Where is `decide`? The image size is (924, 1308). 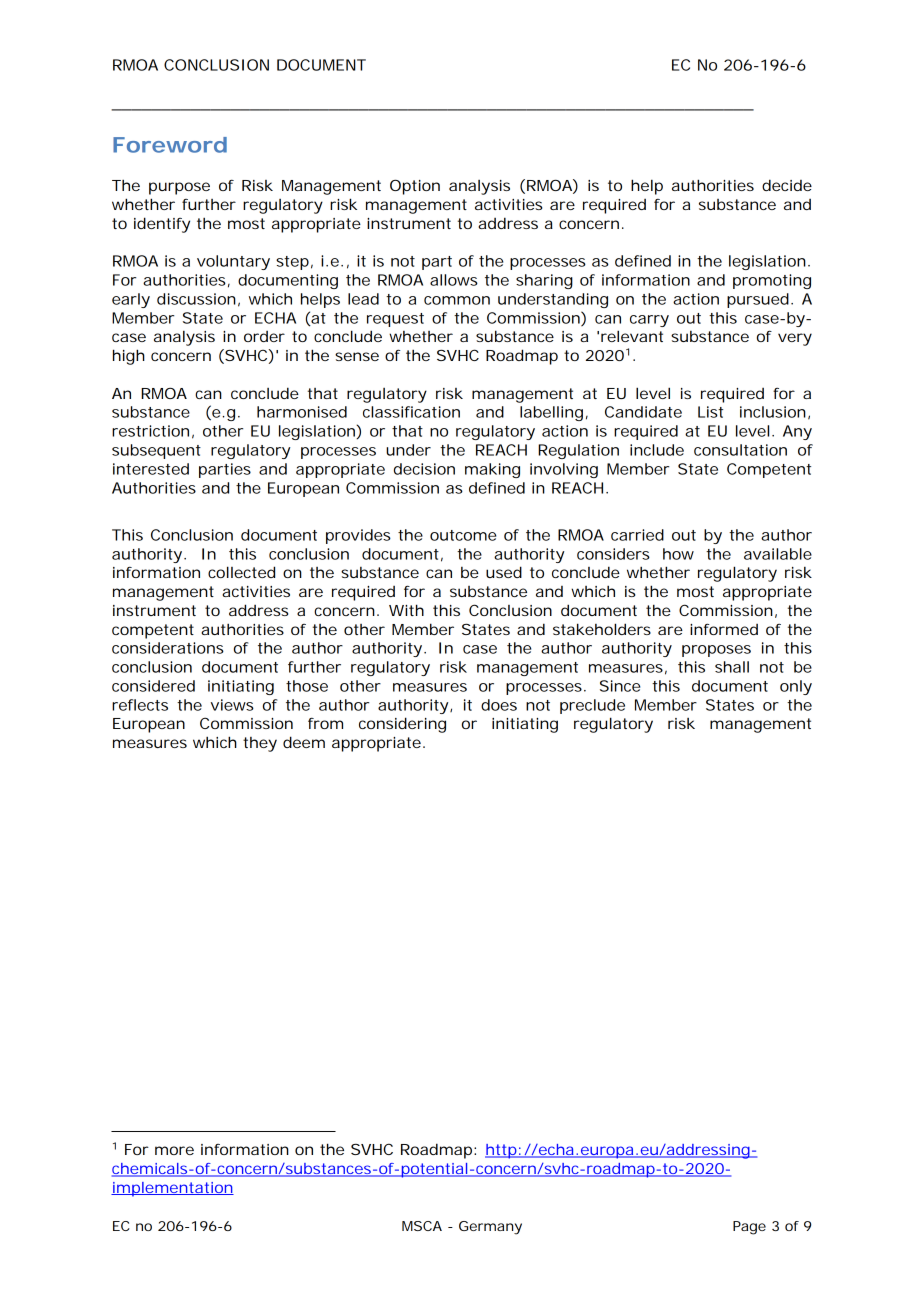
decide is located at coordinates (787, 185).
